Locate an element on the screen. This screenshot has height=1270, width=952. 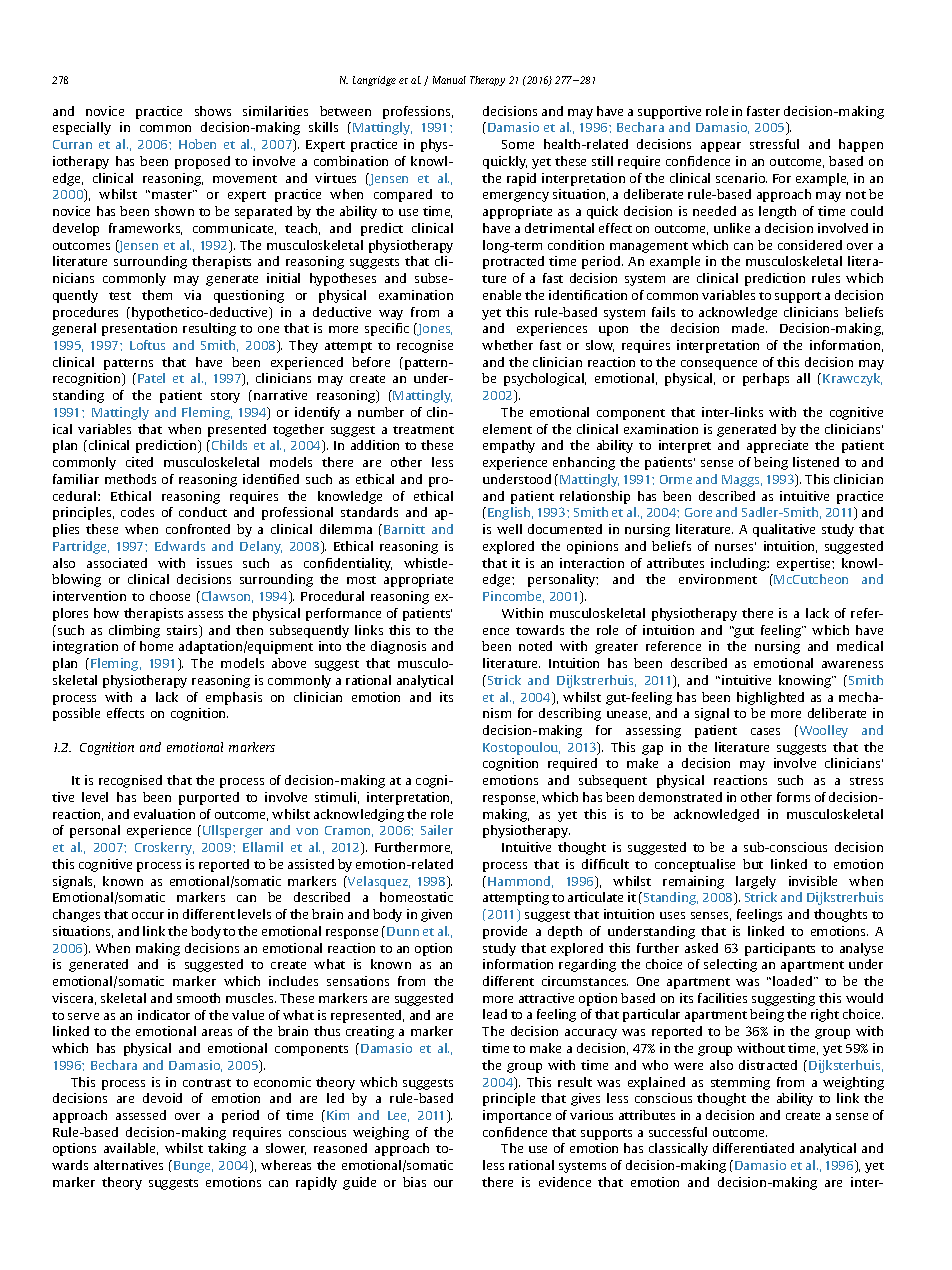
noted is located at coordinates (535, 646).
